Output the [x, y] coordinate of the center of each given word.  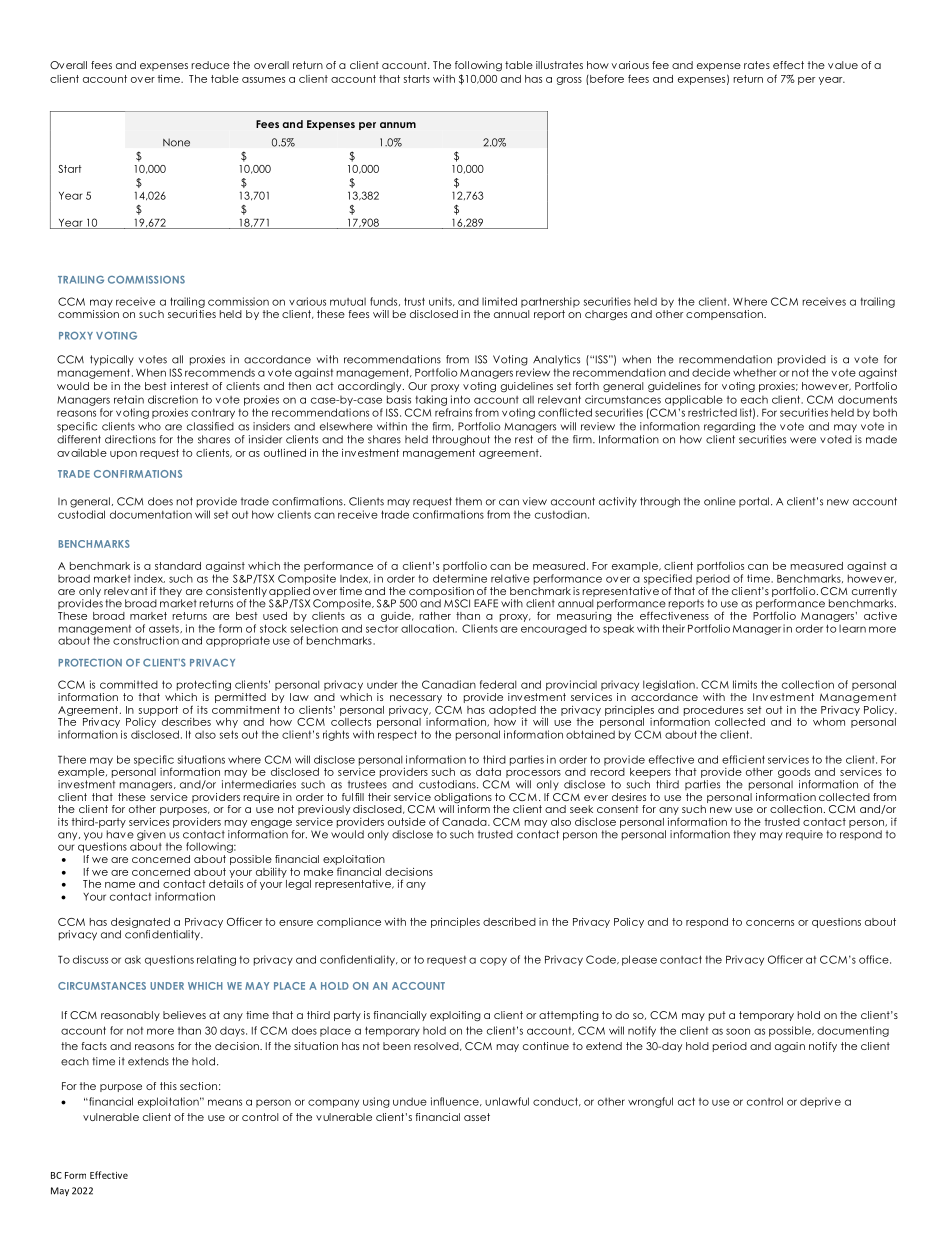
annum [398, 125]
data [488, 772]
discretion [173, 399]
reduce [210, 65]
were [803, 440]
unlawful [507, 1101]
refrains [453, 412]
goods [794, 773]
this [168, 1086]
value [843, 65]
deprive [820, 1102]
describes [186, 722]
